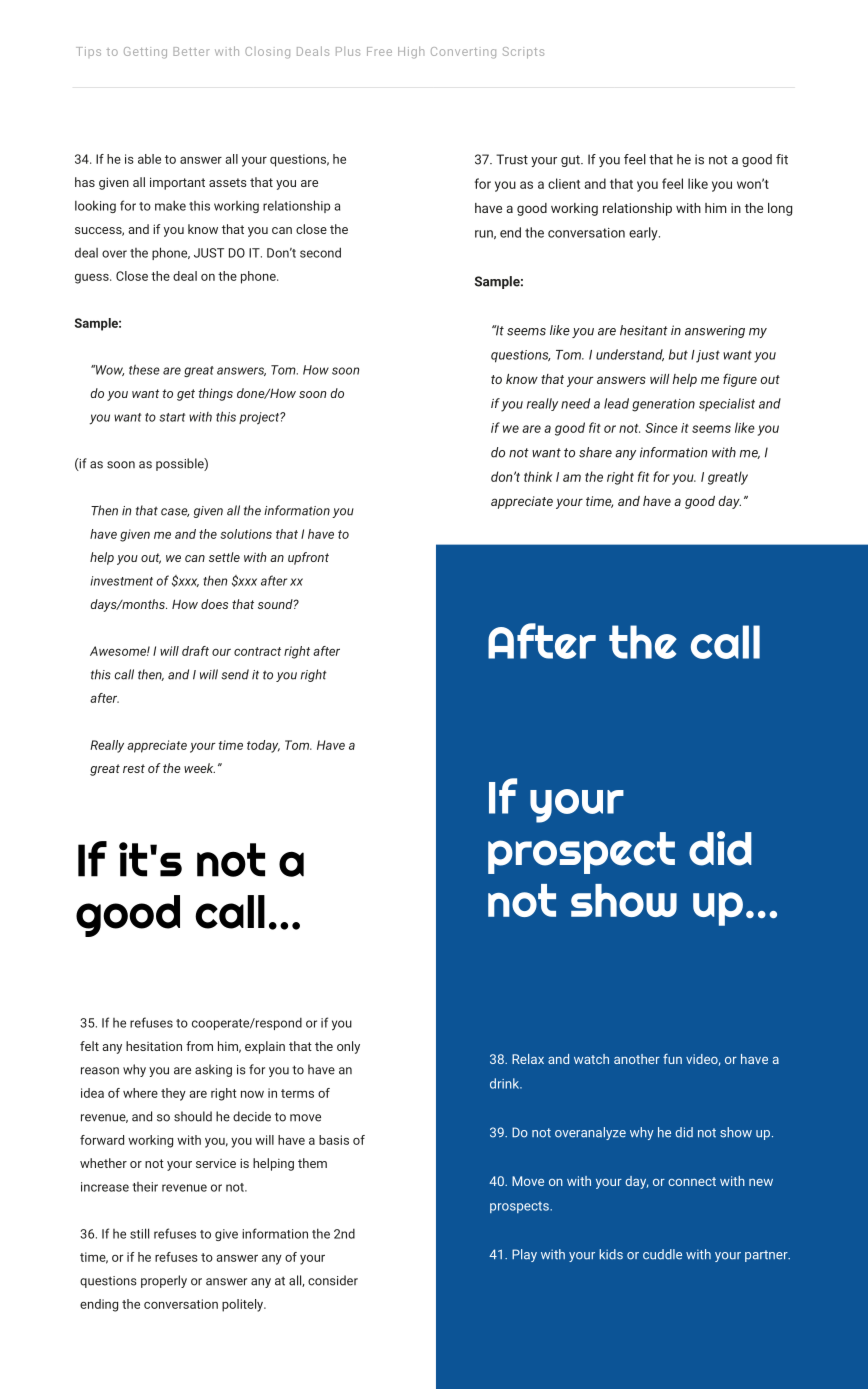 The image size is (868, 1389). What do you see at coordinates (595, 452) in the screenshot?
I see `share` at bounding box center [595, 452].
